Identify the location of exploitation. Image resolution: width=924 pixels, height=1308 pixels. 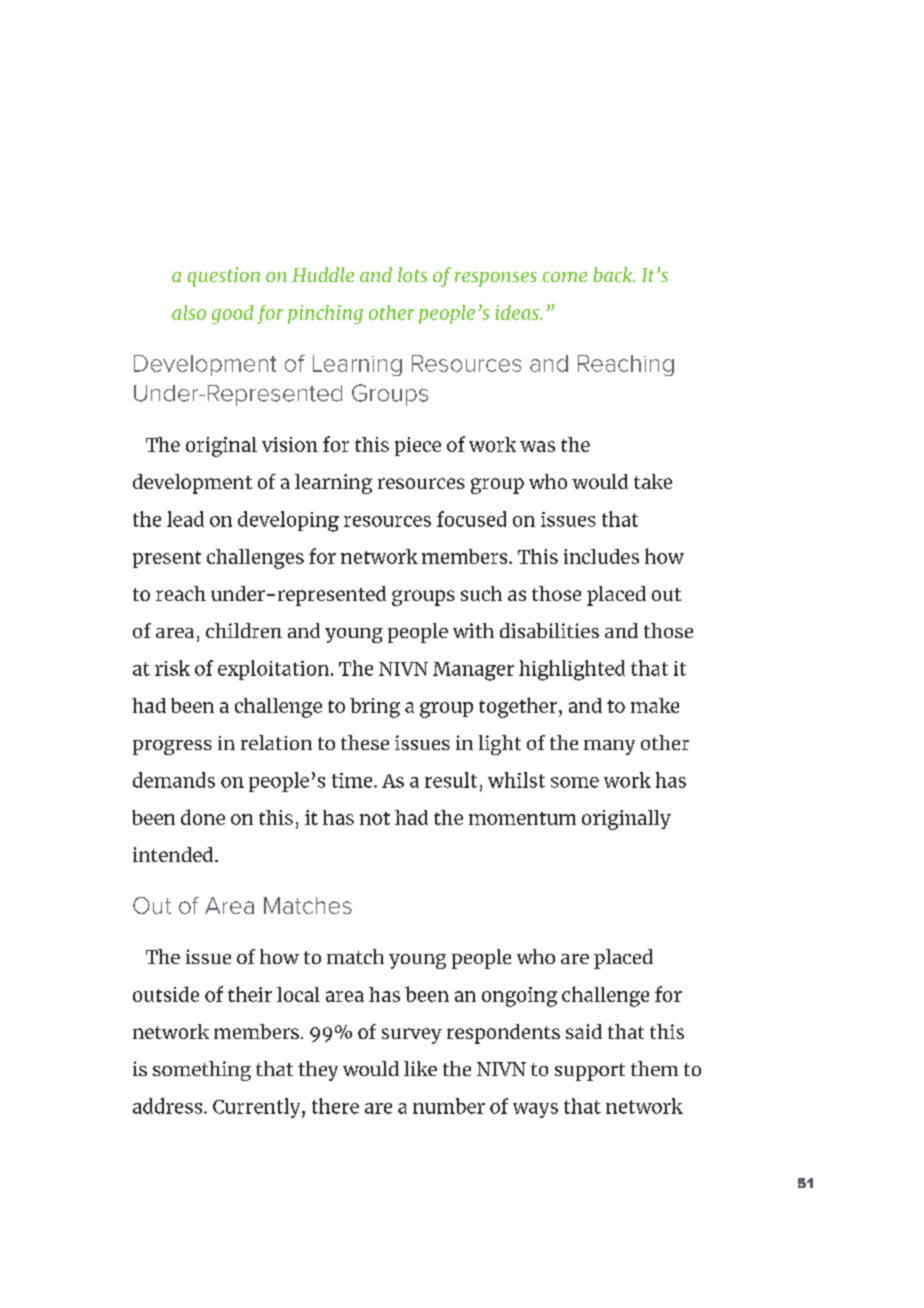
(273, 670).
